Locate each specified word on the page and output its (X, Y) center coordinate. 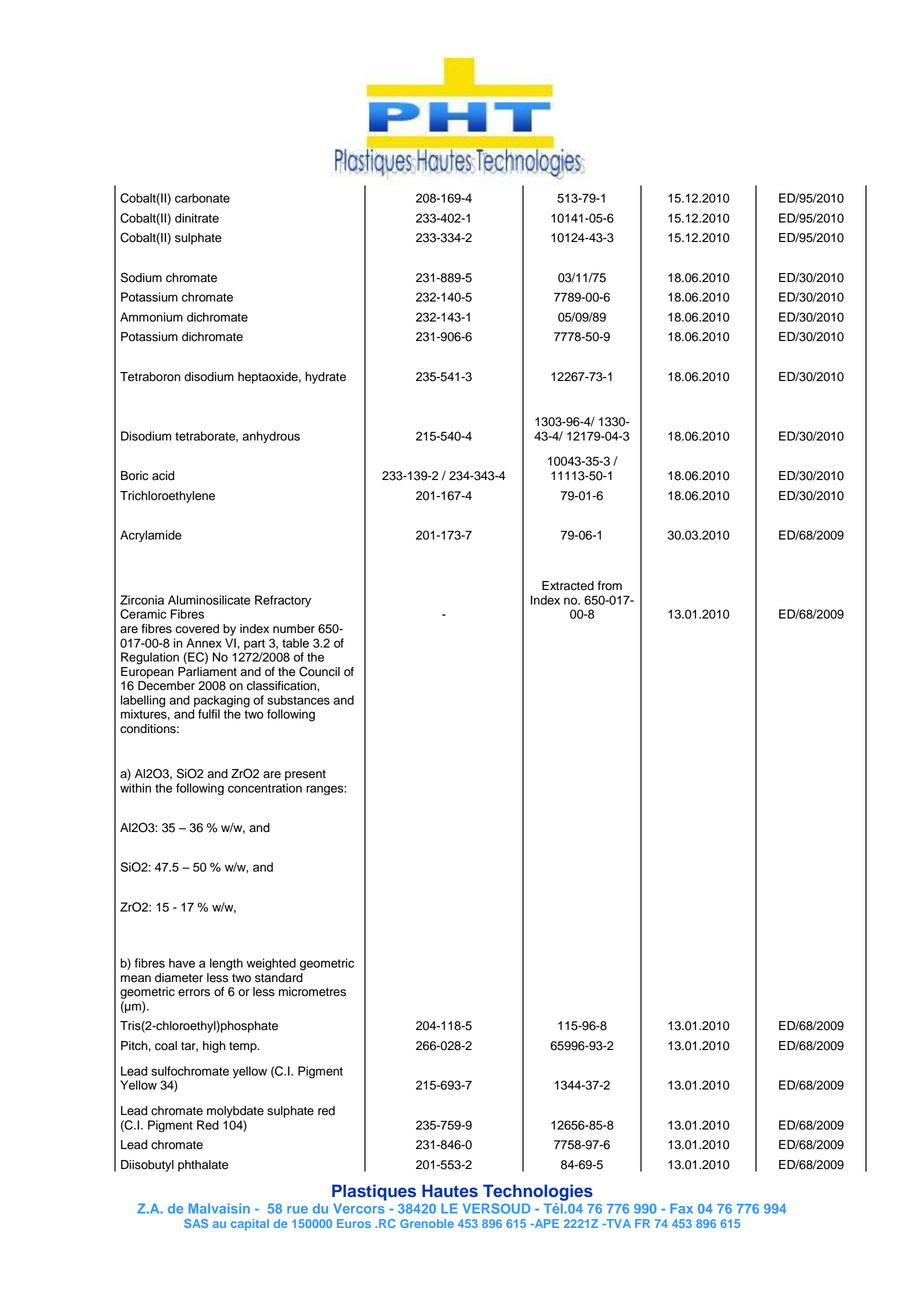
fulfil (209, 714)
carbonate (202, 198)
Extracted (568, 586)
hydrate (325, 378)
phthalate (203, 1166)
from (610, 586)
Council (319, 671)
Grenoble (427, 1223)
